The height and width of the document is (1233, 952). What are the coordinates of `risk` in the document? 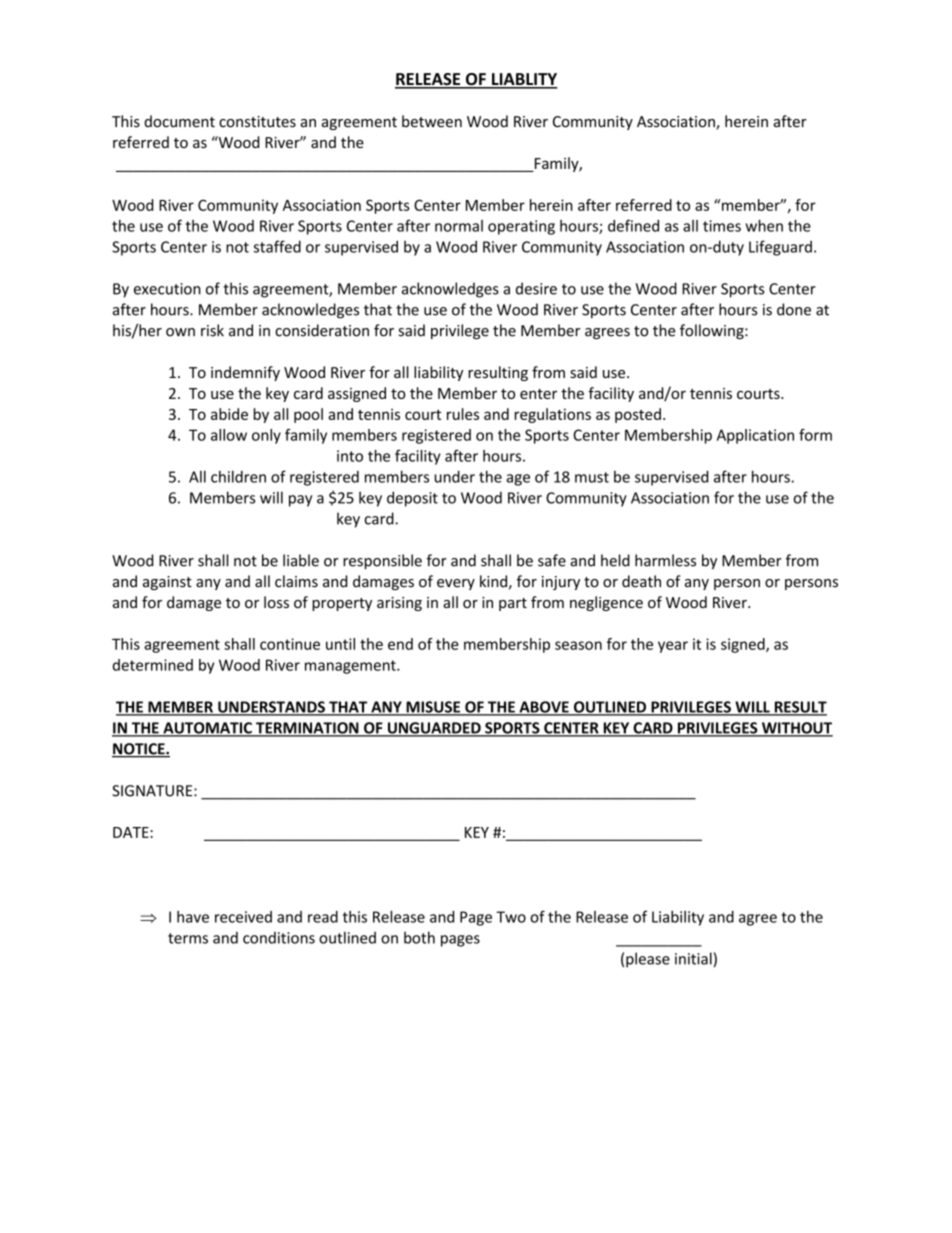 It's located at (212, 330).
